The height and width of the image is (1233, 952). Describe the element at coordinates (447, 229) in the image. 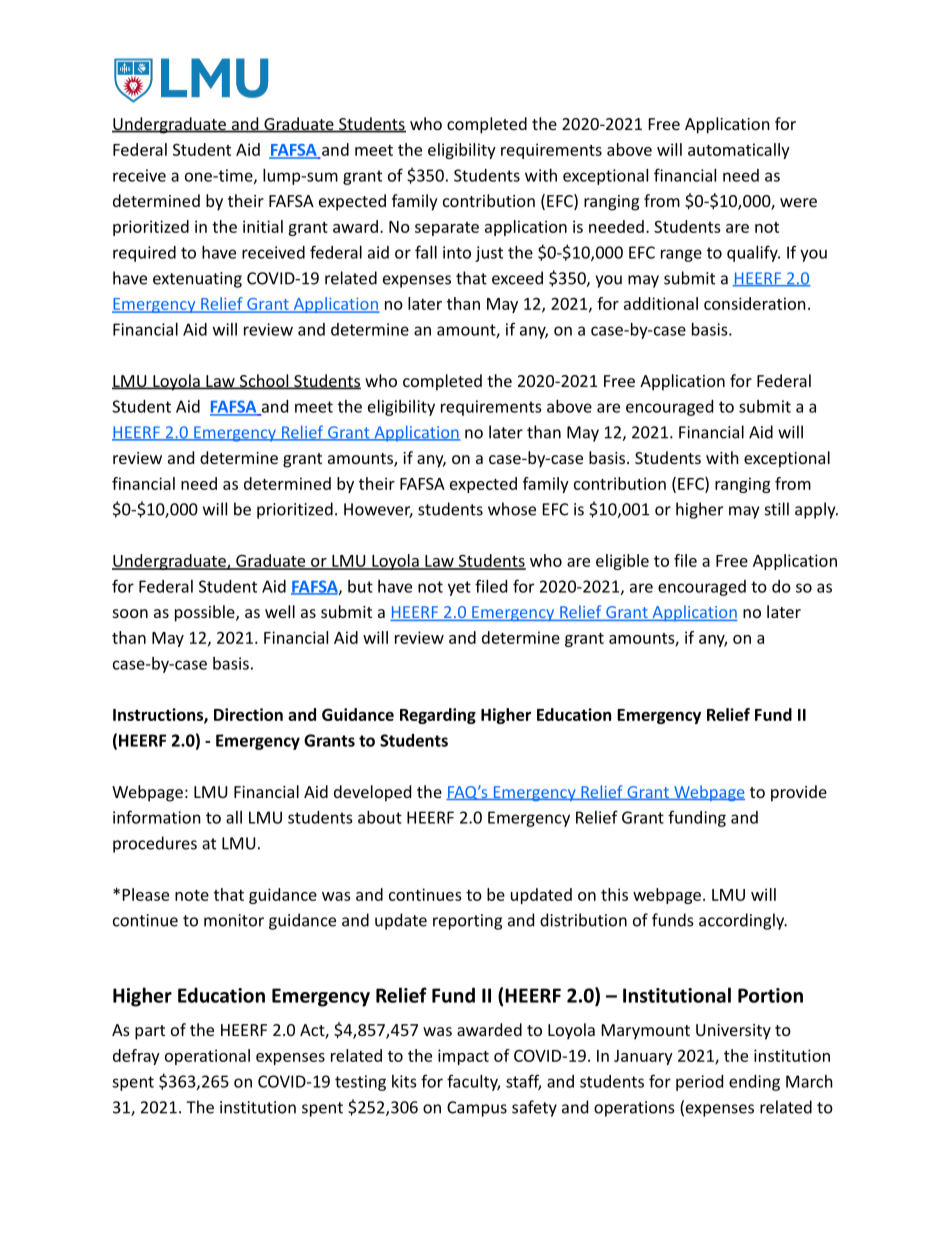

I see `separate` at that location.
